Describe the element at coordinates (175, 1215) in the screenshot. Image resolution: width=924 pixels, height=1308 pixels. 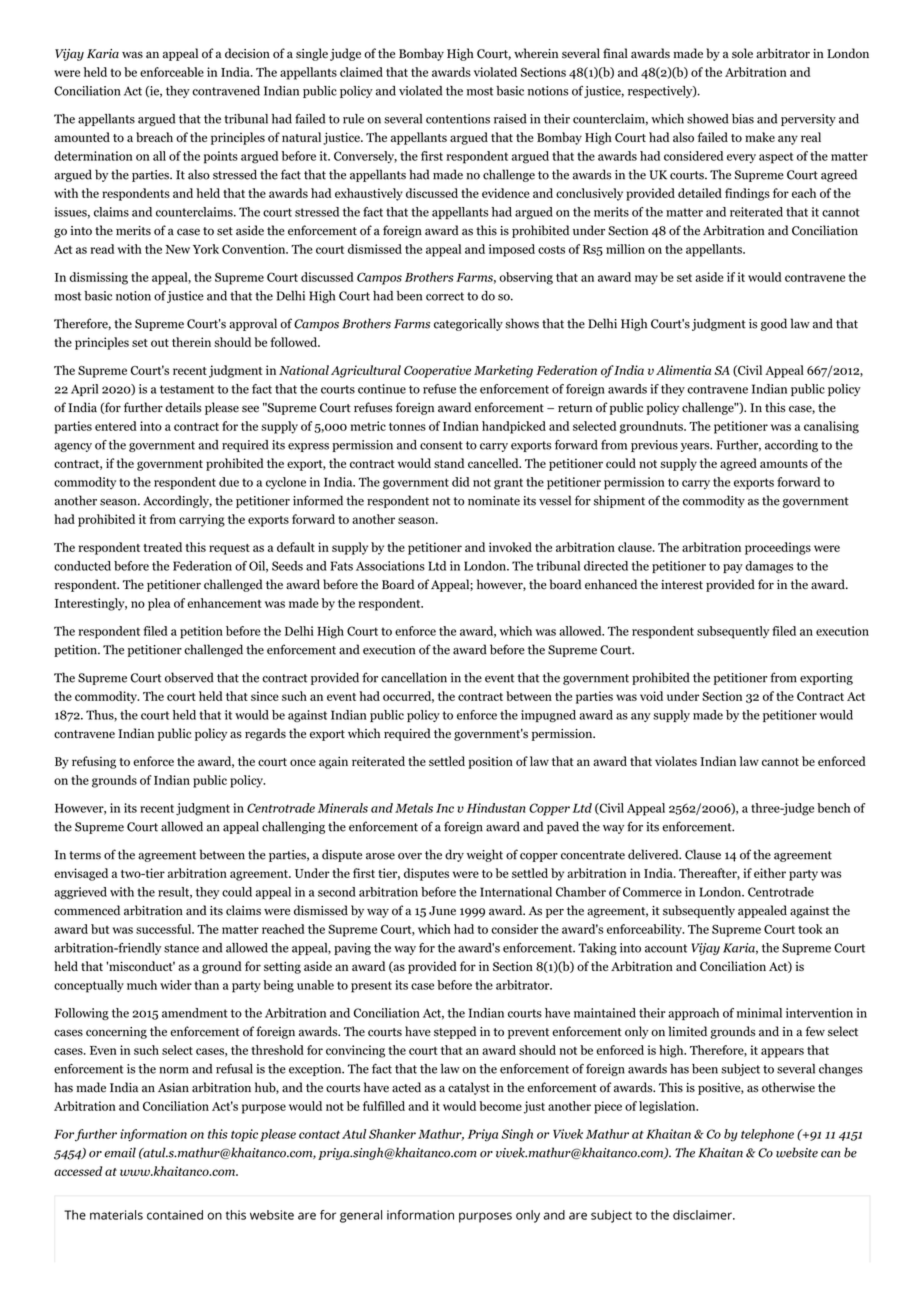
I see `contained` at that location.
